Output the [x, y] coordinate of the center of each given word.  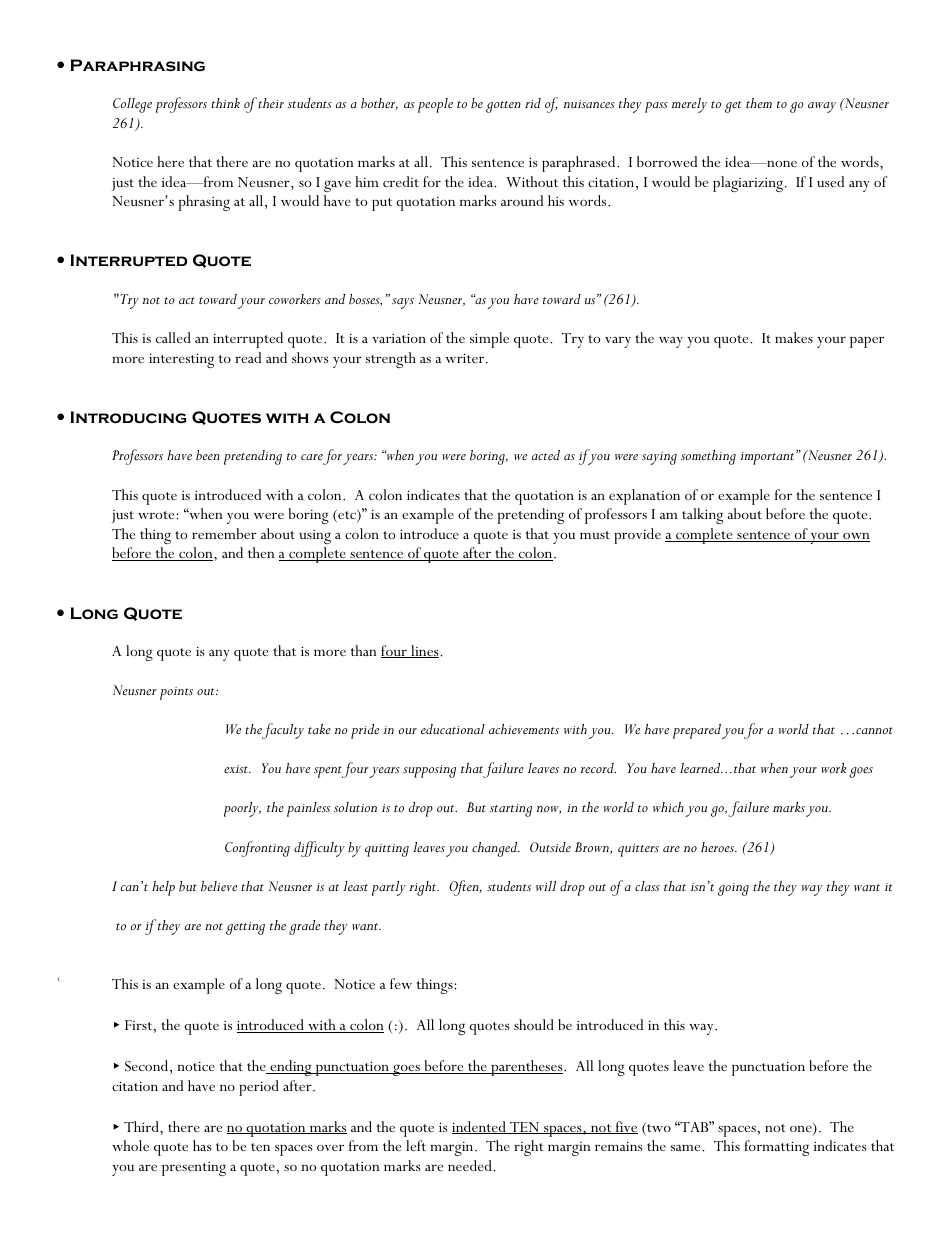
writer [466, 358]
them [759, 103]
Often [465, 888]
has [202, 1145]
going [733, 889]
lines [425, 651]
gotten [503, 107]
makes [794, 337]
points [176, 693]
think [225, 103]
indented [480, 1127]
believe [219, 886]
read [248, 357]
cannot [874, 730]
